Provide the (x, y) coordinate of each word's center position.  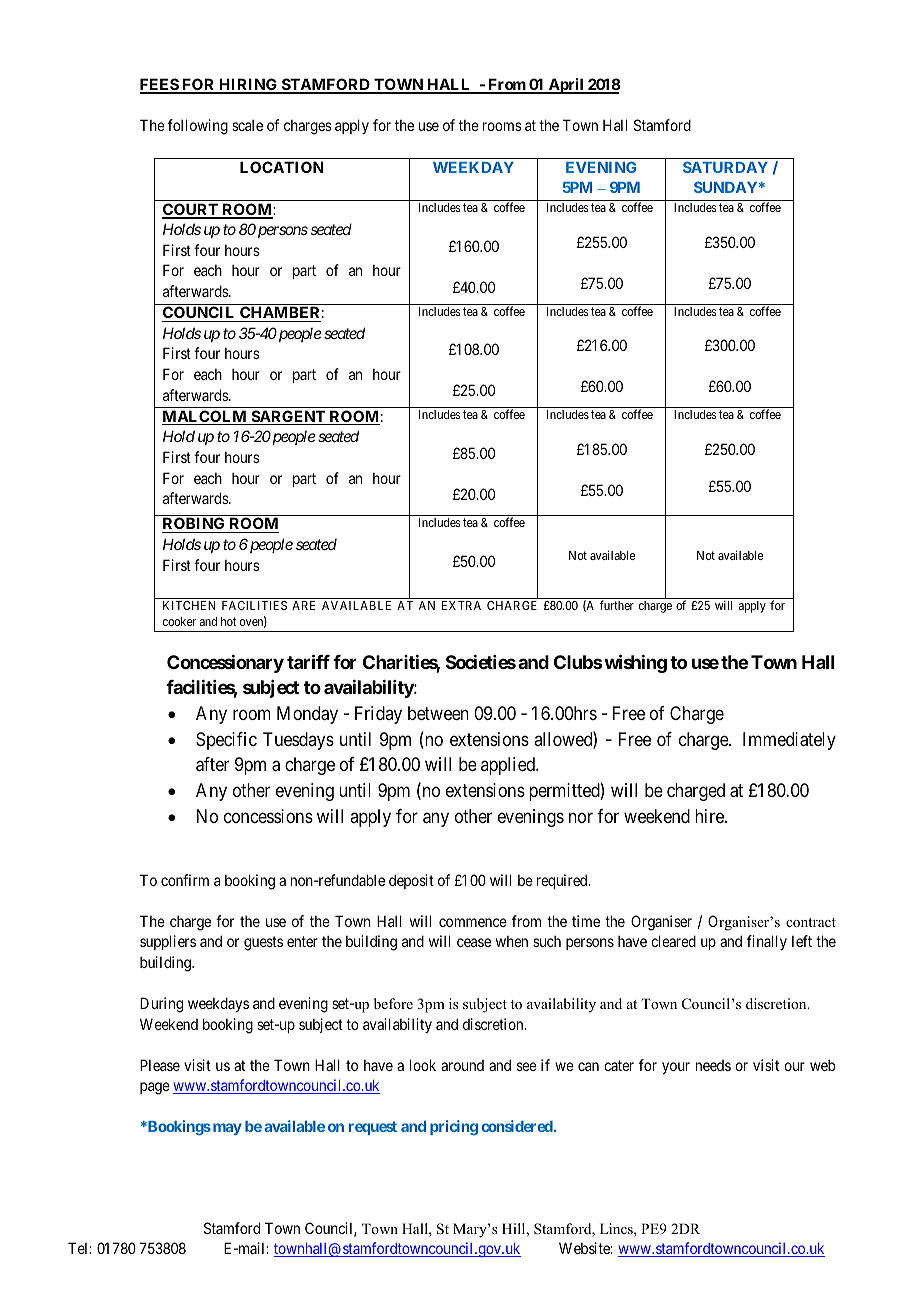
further (617, 605)
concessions (268, 816)
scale (247, 125)
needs (713, 1065)
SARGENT (288, 417)
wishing (635, 664)
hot (228, 621)
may (226, 1129)
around (462, 1065)
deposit (411, 881)
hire (710, 816)
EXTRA (461, 605)
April (566, 86)
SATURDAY (725, 167)
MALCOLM (205, 417)
